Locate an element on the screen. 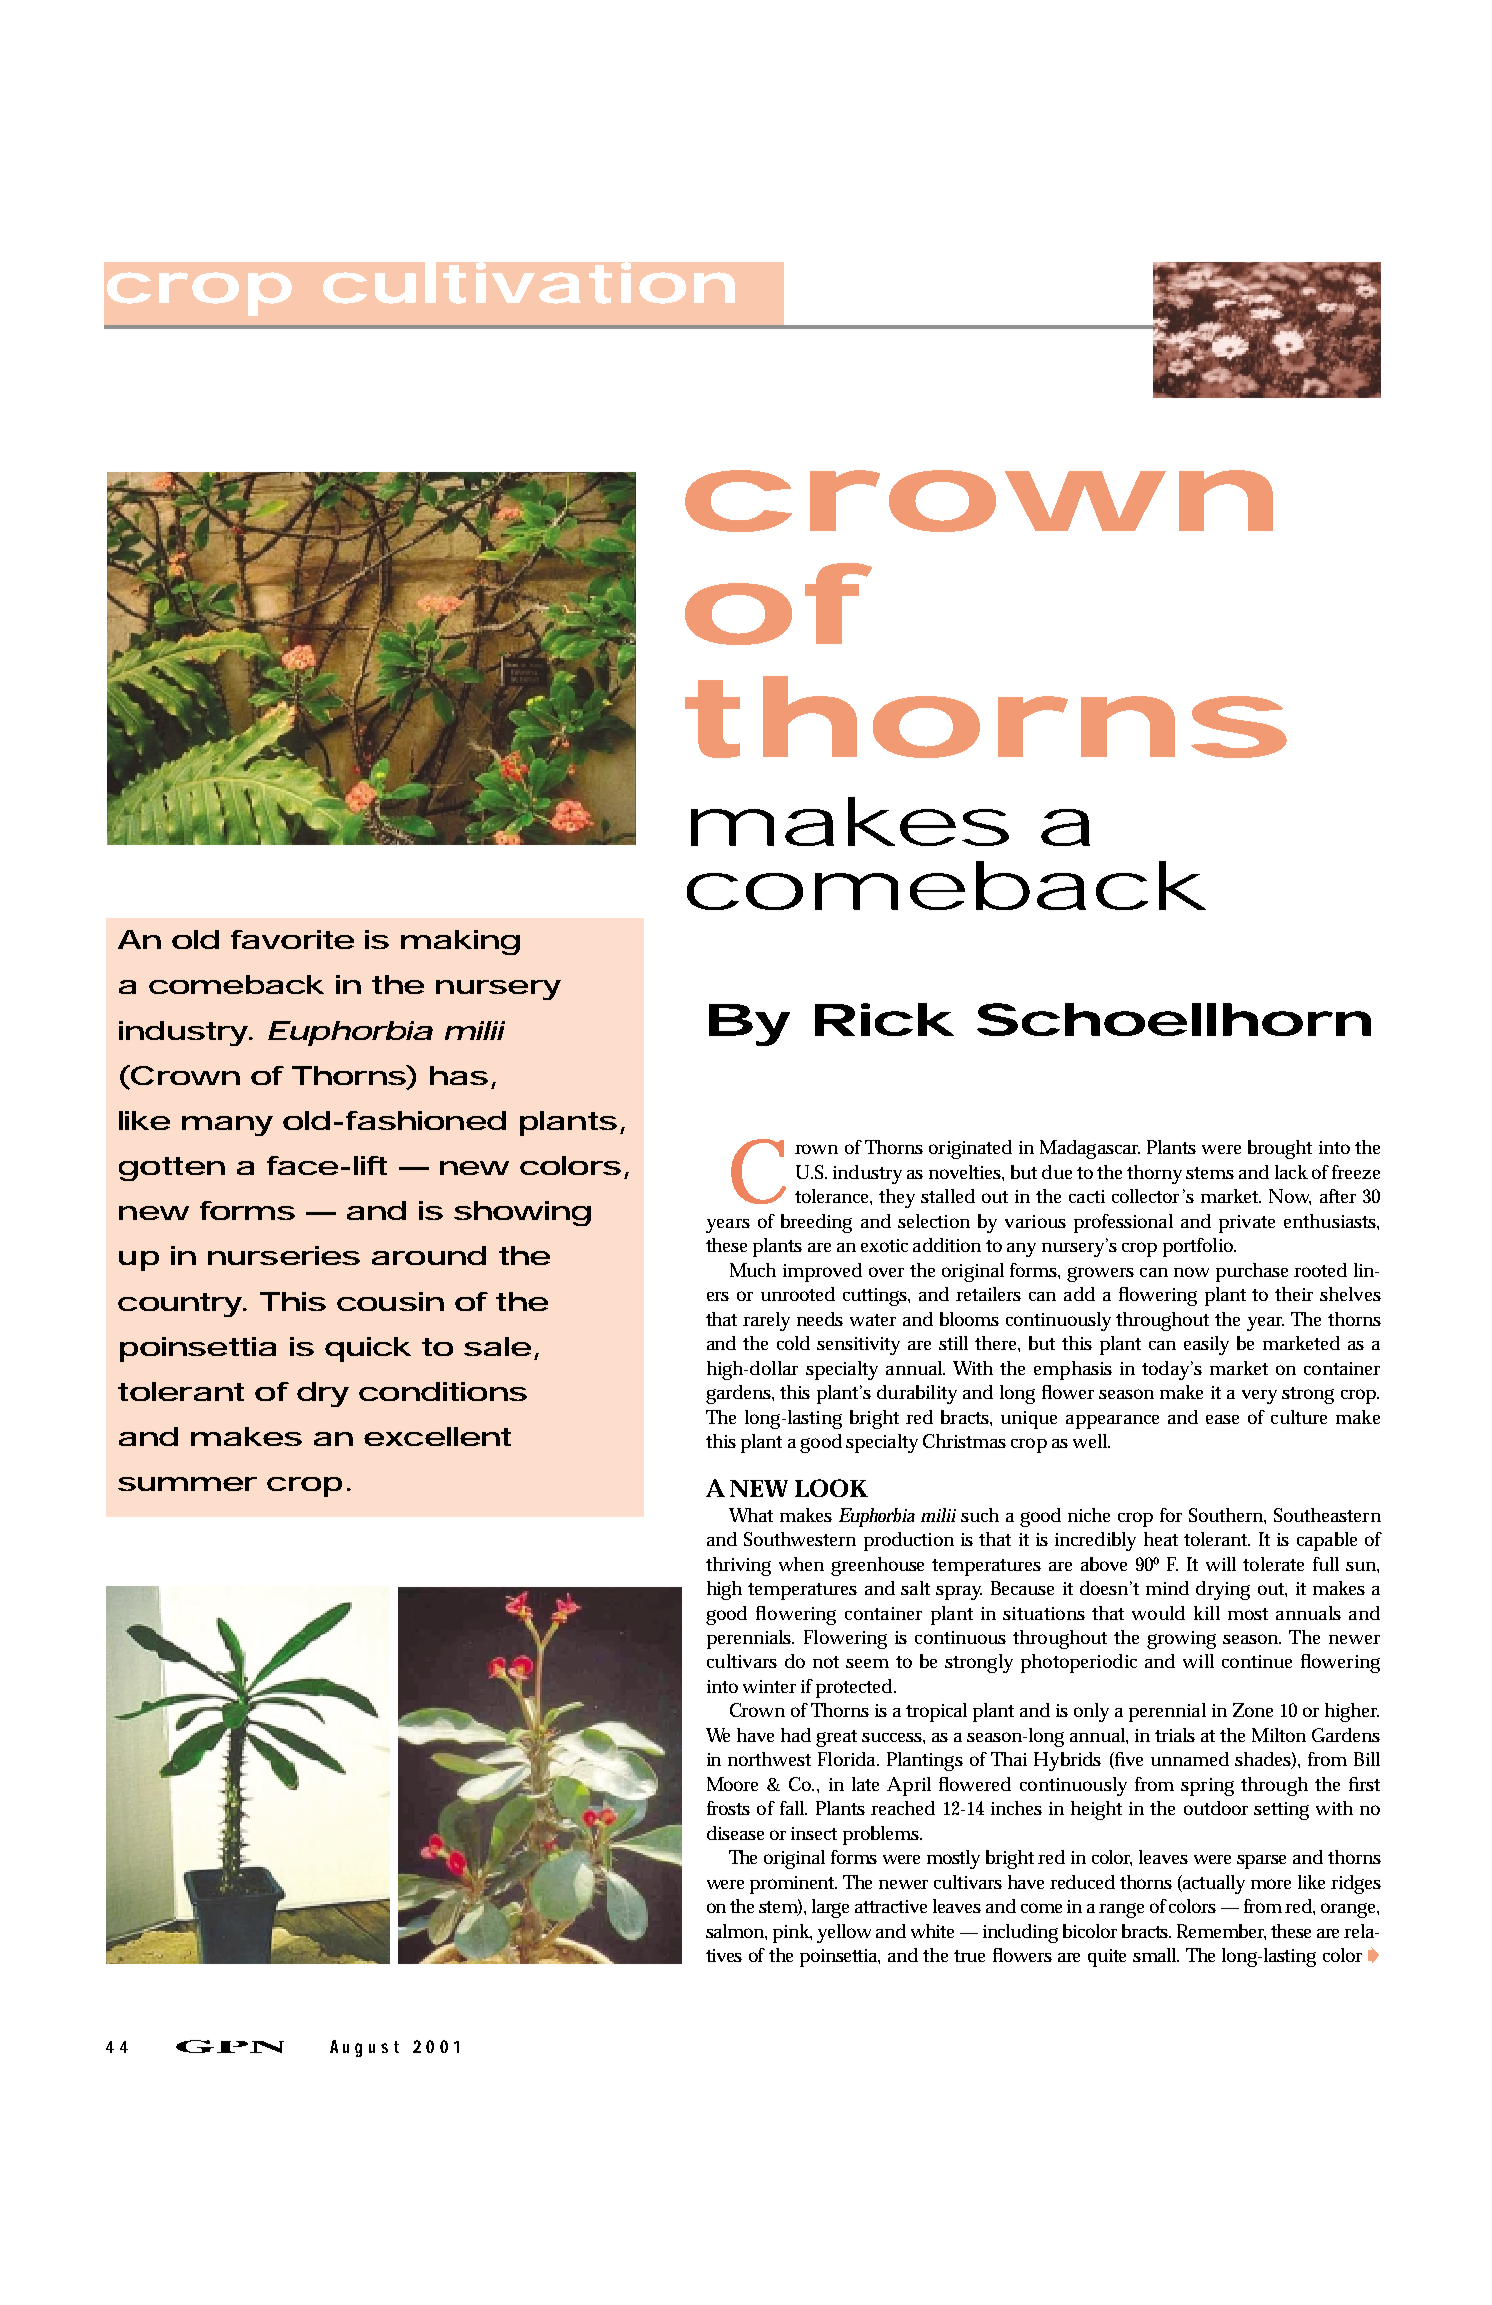  many is located at coordinates (227, 1126).
